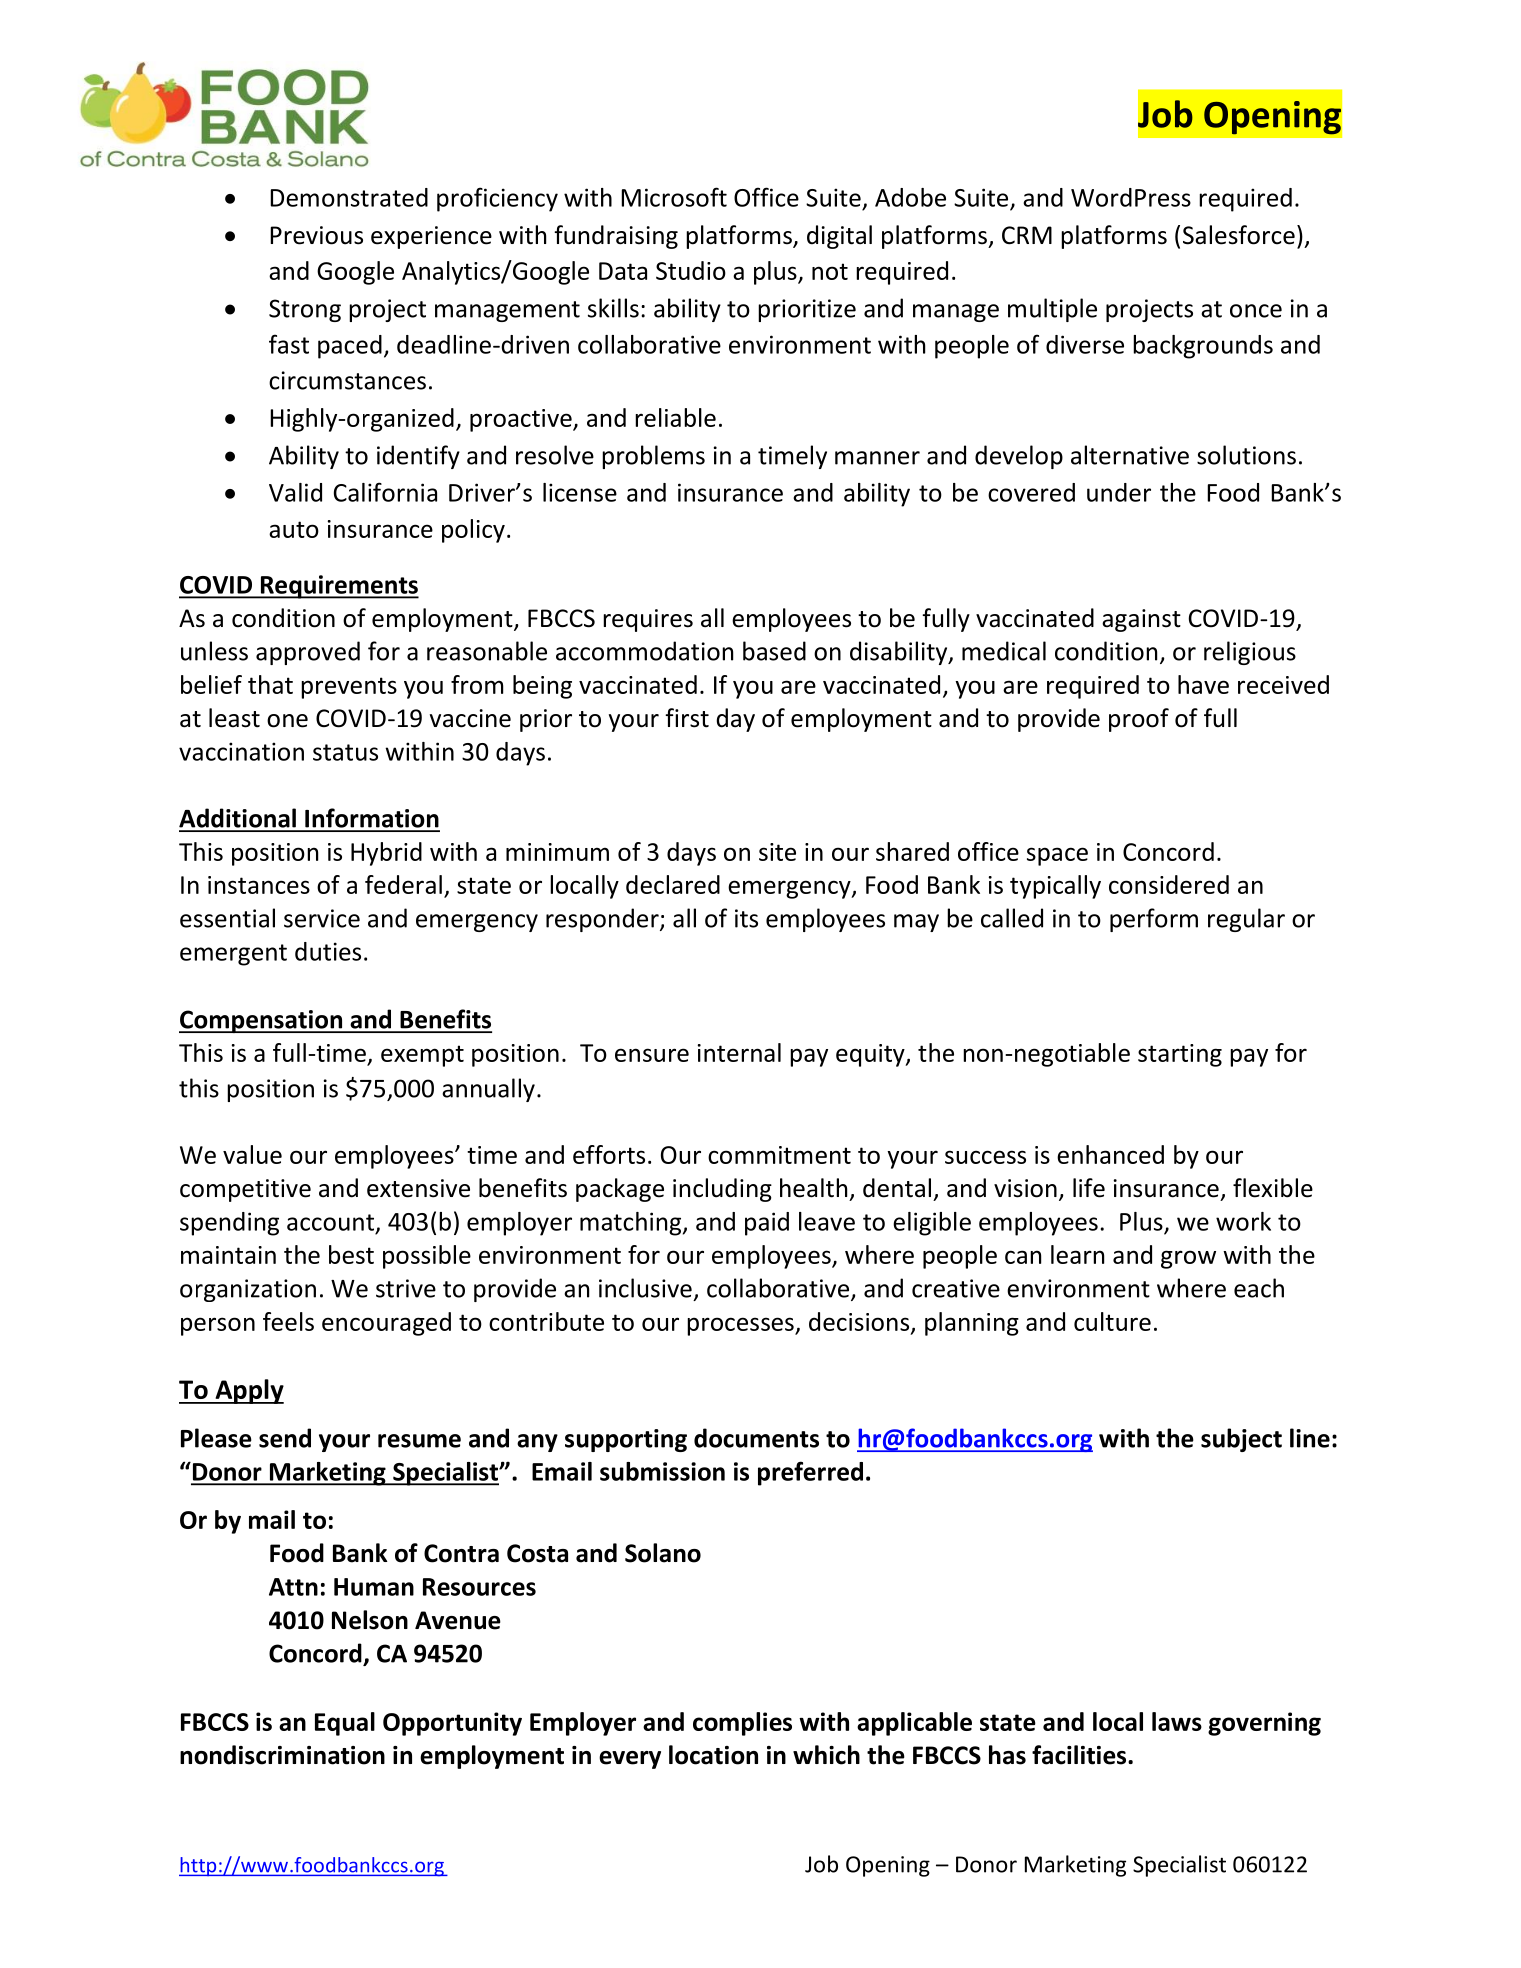 This screenshot has height=1968, width=1521. Describe the element at coordinates (774, 651) in the screenshot. I see `based` at that location.
